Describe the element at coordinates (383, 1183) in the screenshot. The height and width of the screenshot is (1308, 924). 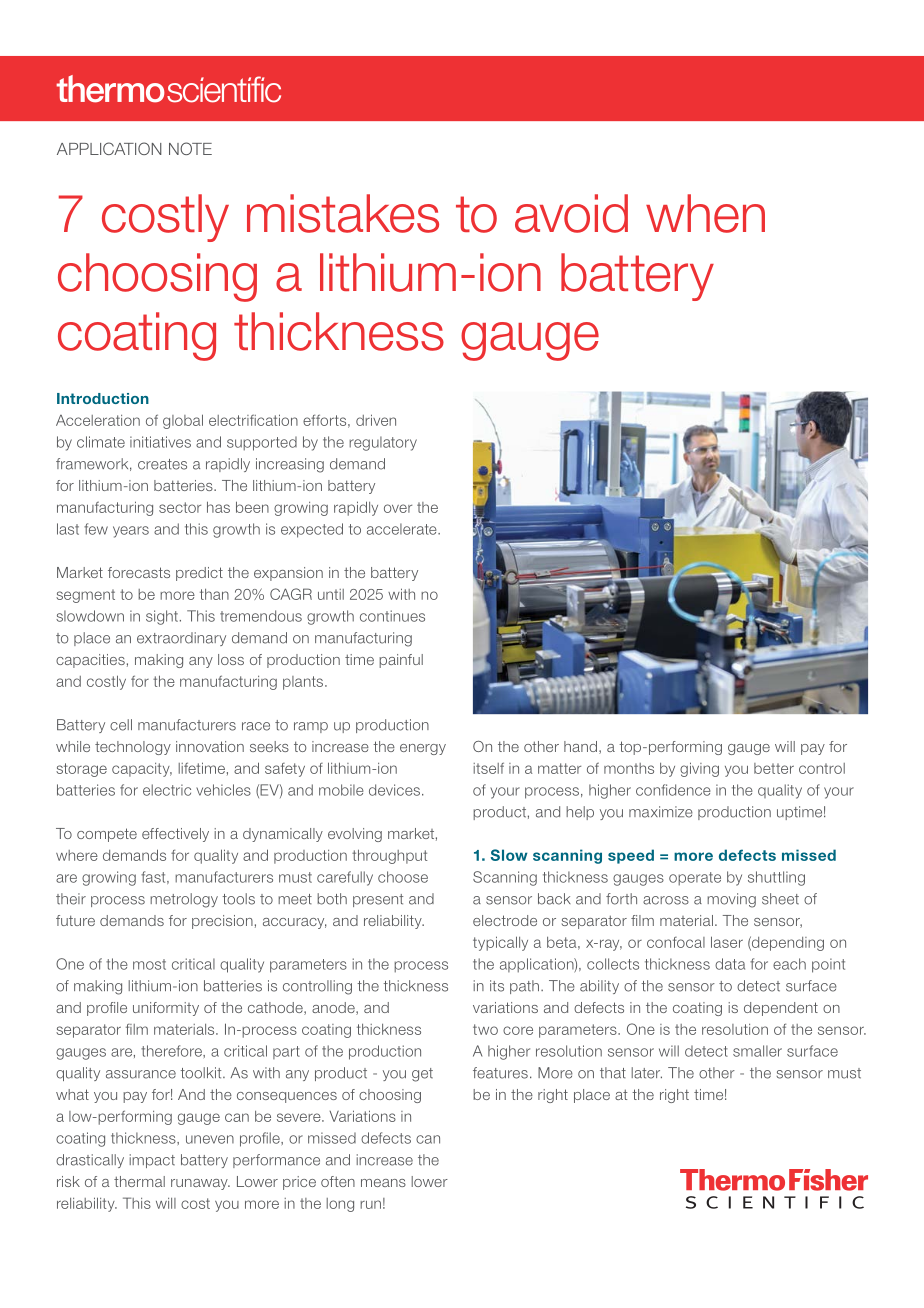
I see `means` at that location.
